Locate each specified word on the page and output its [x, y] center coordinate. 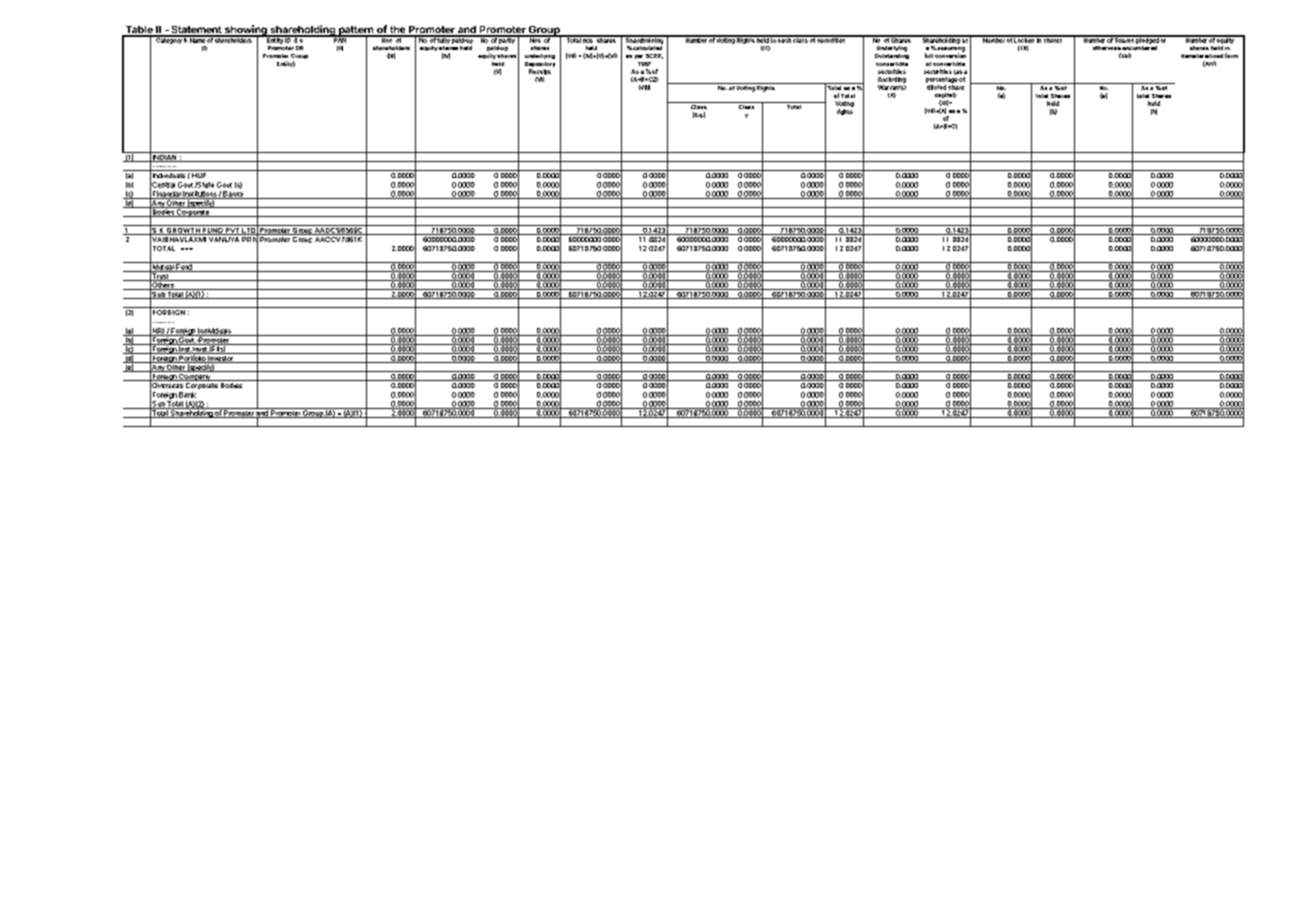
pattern [356, 32]
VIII [644, 87]
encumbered [1139, 48]
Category [169, 40]
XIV [1209, 64]
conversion [950, 54]
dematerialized [1202, 56]
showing [246, 31]
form [1231, 55]
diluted [936, 87]
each [784, 39]
